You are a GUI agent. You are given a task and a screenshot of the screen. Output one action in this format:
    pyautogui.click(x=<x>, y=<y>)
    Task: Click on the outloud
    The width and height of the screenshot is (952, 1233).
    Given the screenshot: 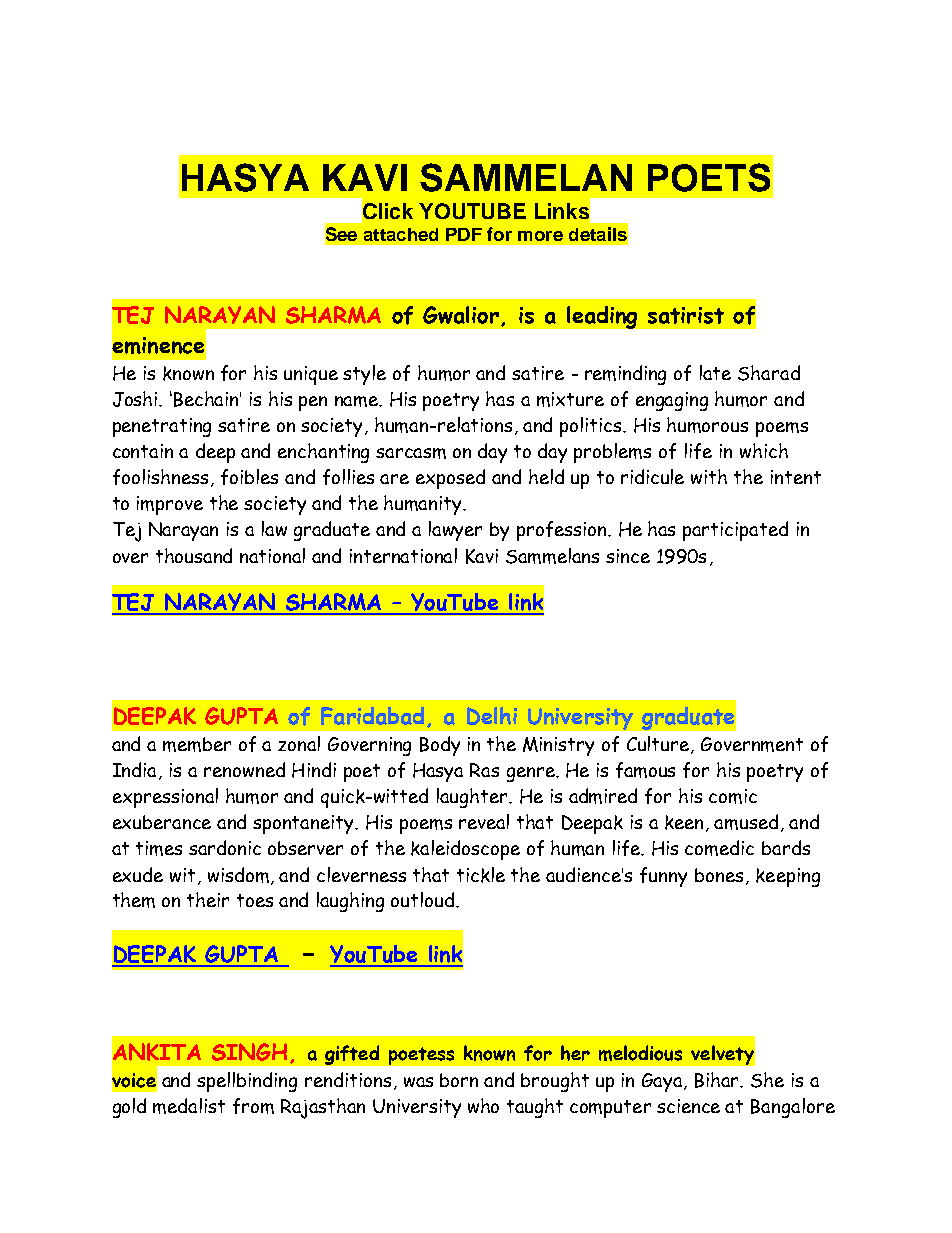 What is the action you would take?
    pyautogui.click(x=424, y=899)
